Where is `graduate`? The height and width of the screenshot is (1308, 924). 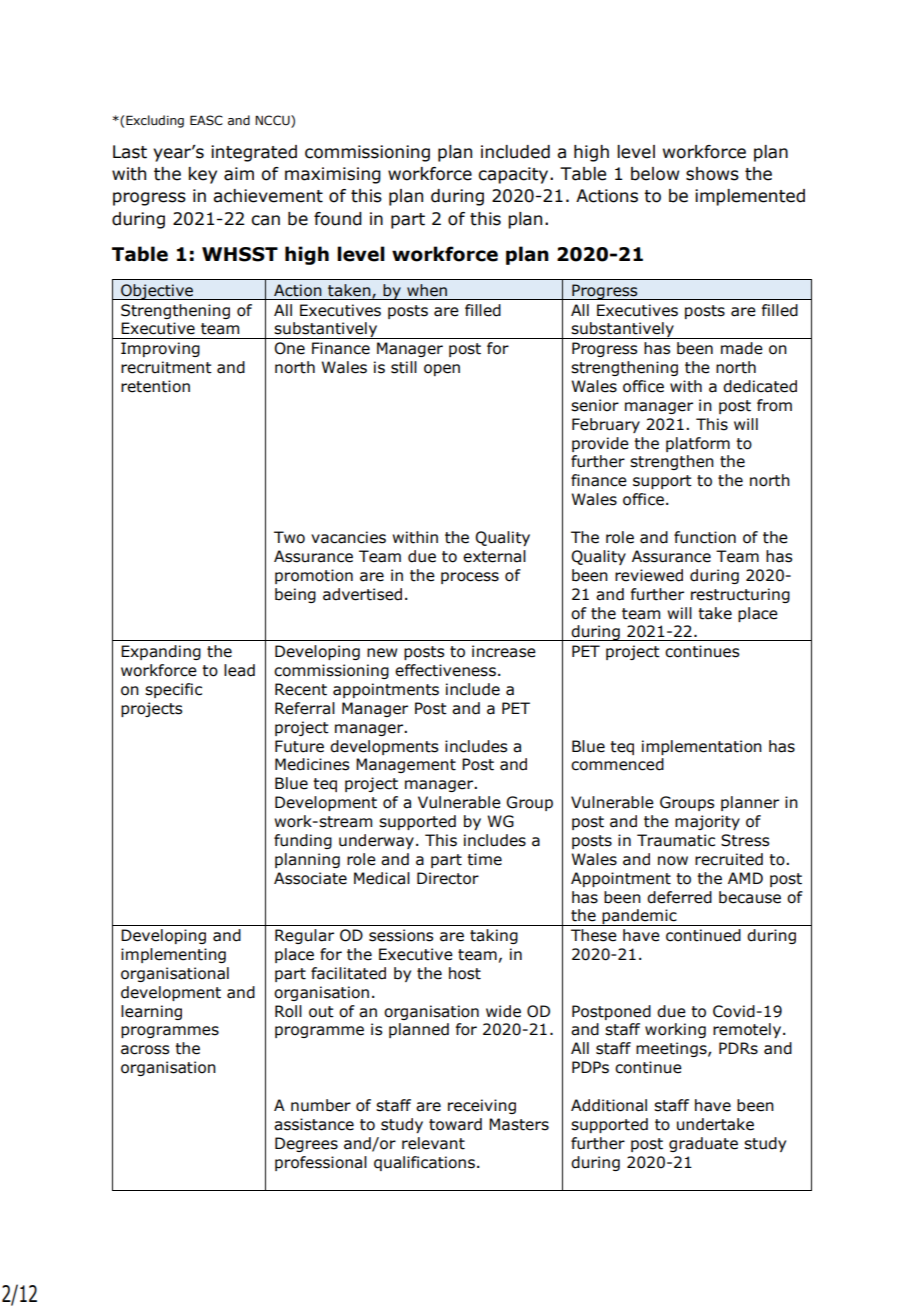
graduate is located at coordinates (703, 1144).
